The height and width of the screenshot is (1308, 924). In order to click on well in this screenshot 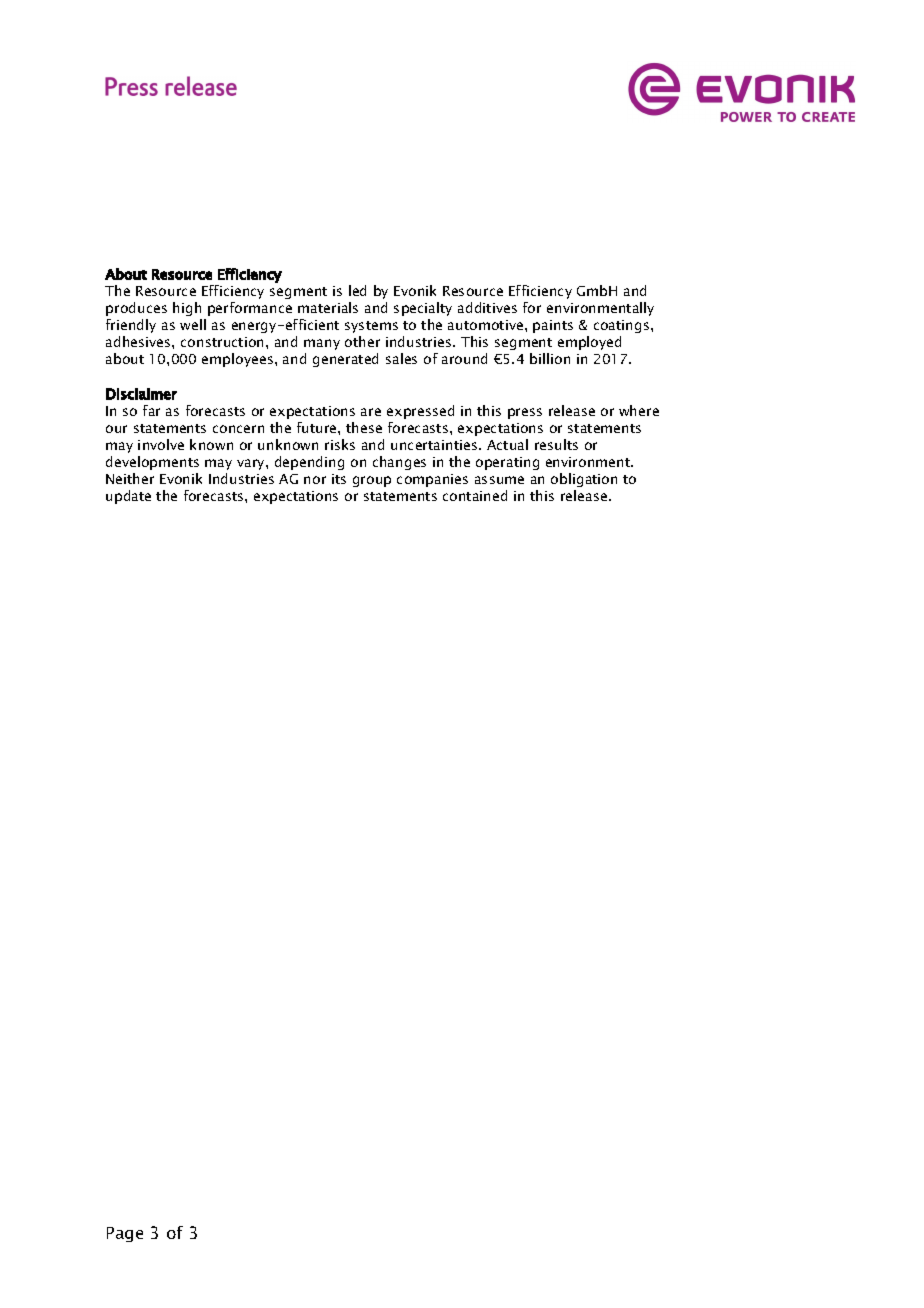, I will do `click(193, 324)`.
